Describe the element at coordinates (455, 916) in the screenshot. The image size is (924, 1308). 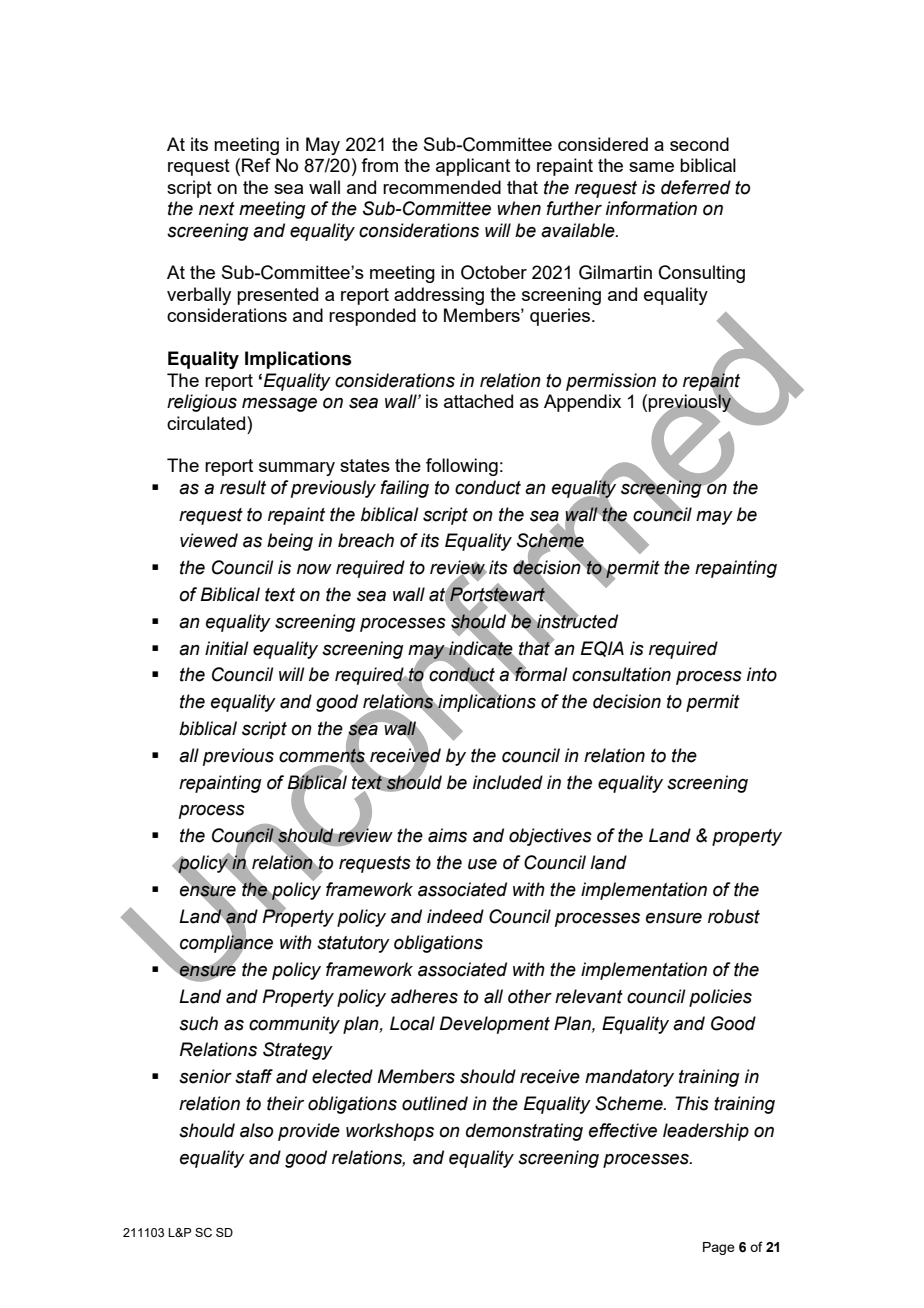
I see `indeed` at that location.
